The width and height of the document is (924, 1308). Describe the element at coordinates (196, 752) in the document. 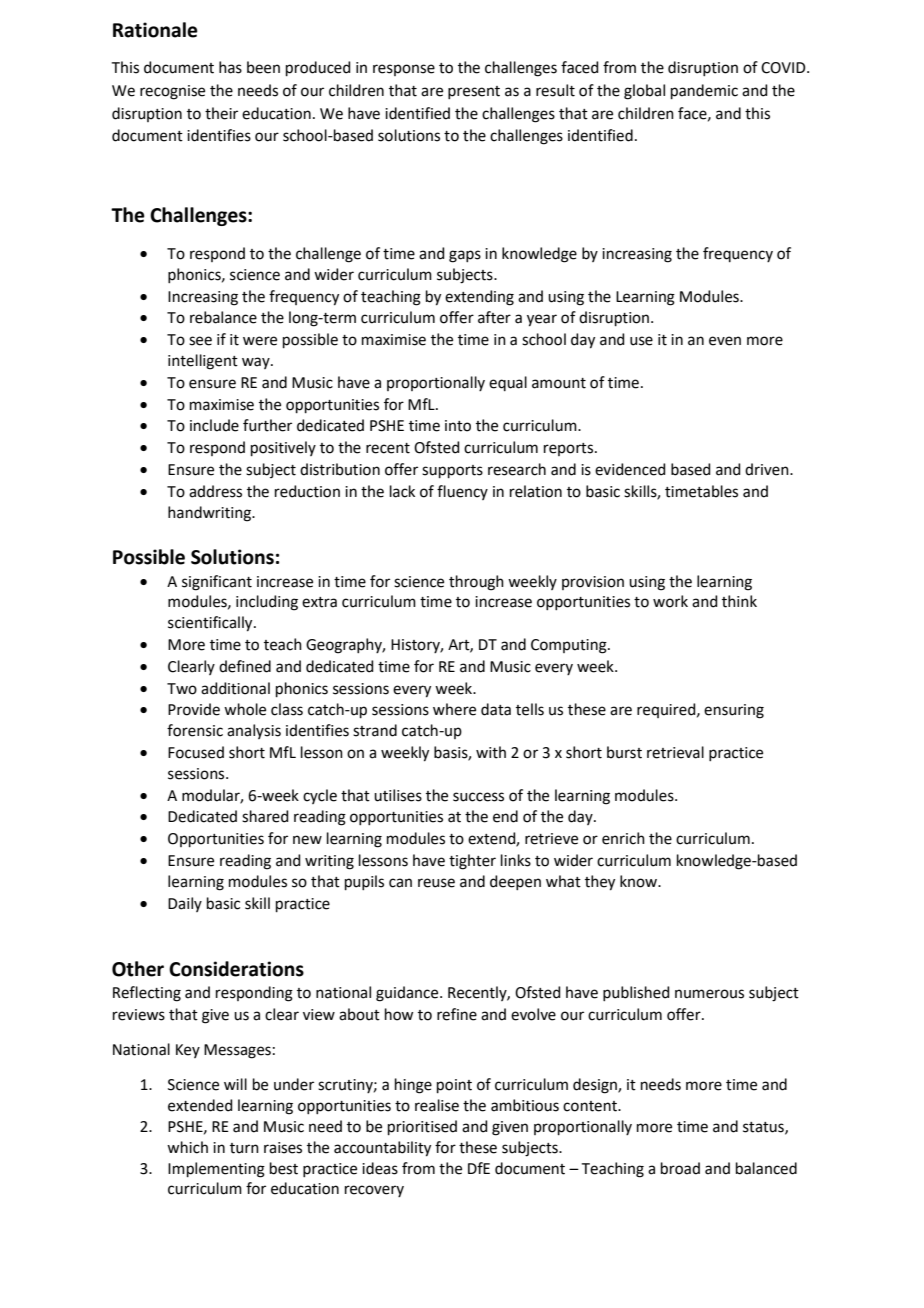

I see `Focused` at that location.
